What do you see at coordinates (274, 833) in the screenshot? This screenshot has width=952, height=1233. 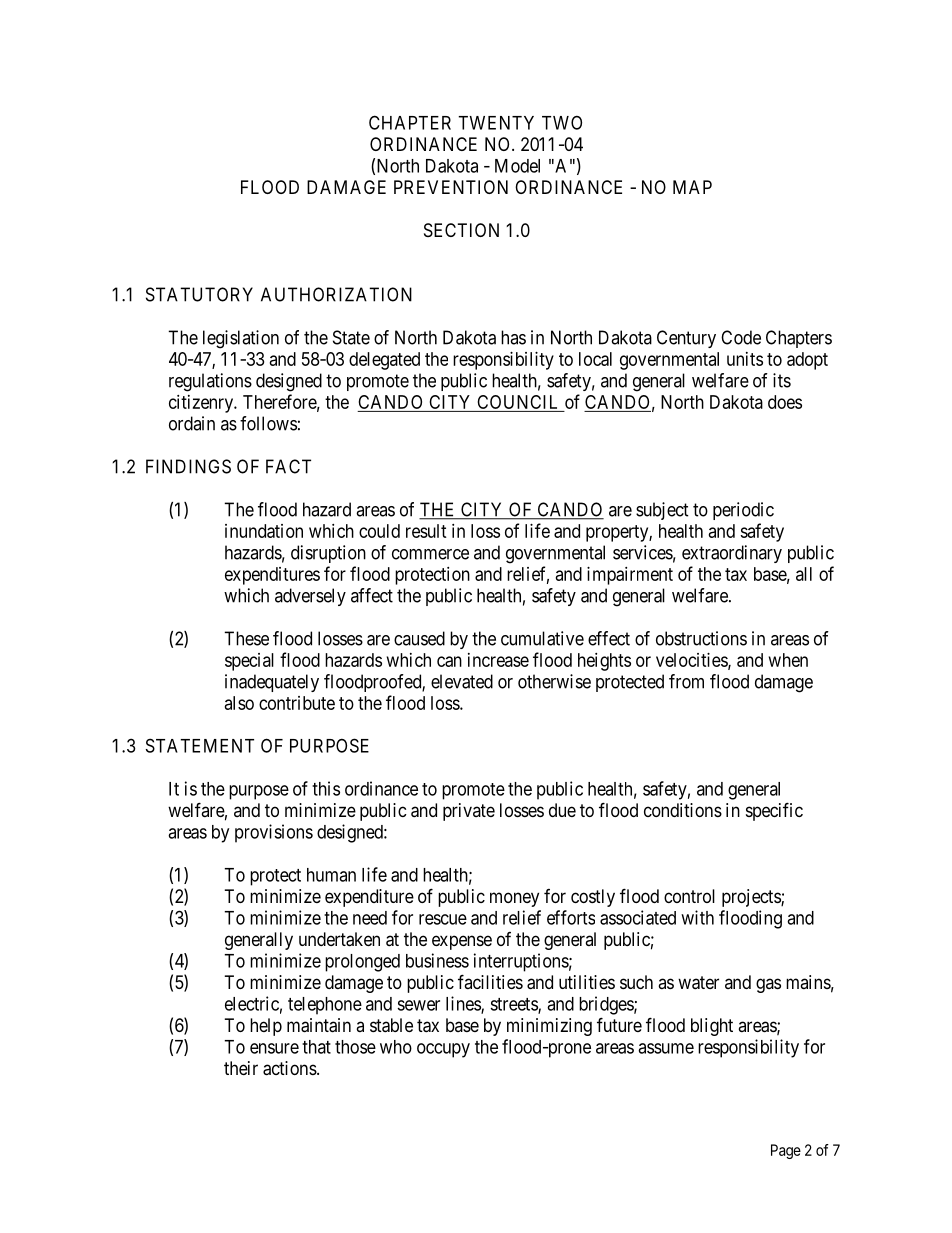 I see `provisions` at bounding box center [274, 833].
